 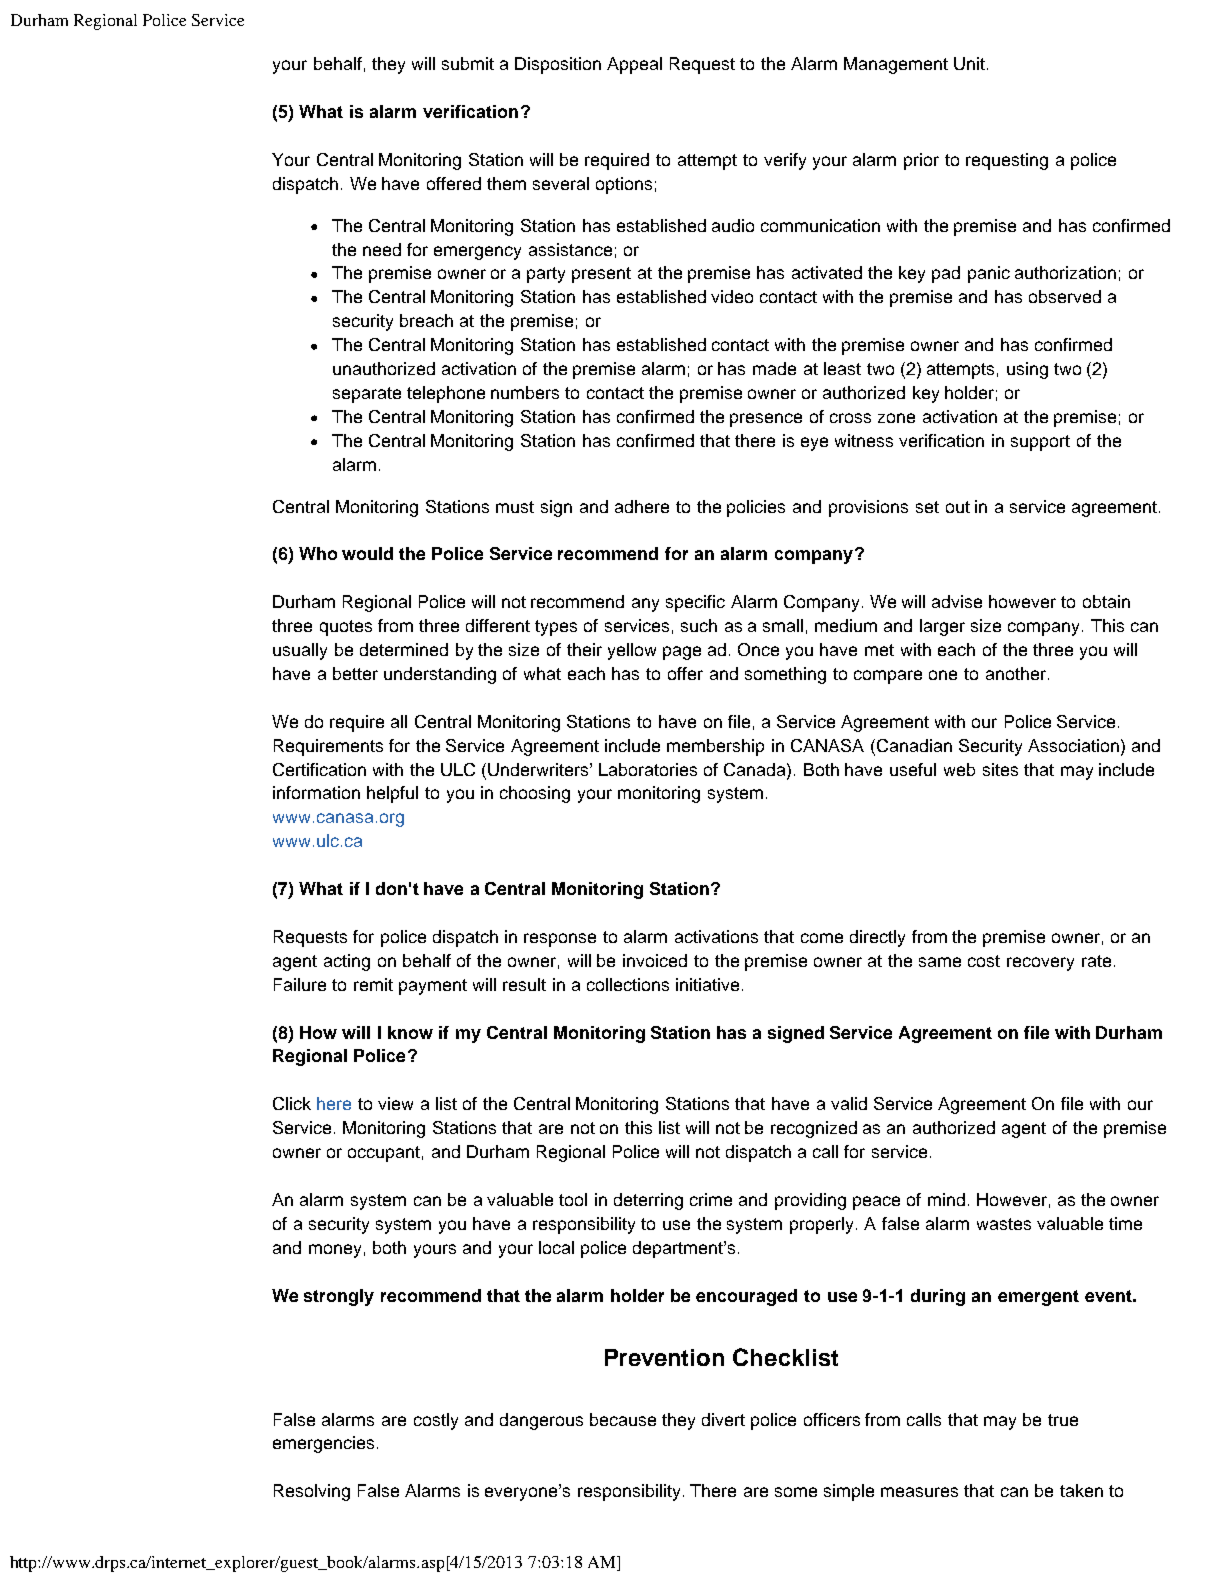 I want to click on mind, so click(x=946, y=1199).
